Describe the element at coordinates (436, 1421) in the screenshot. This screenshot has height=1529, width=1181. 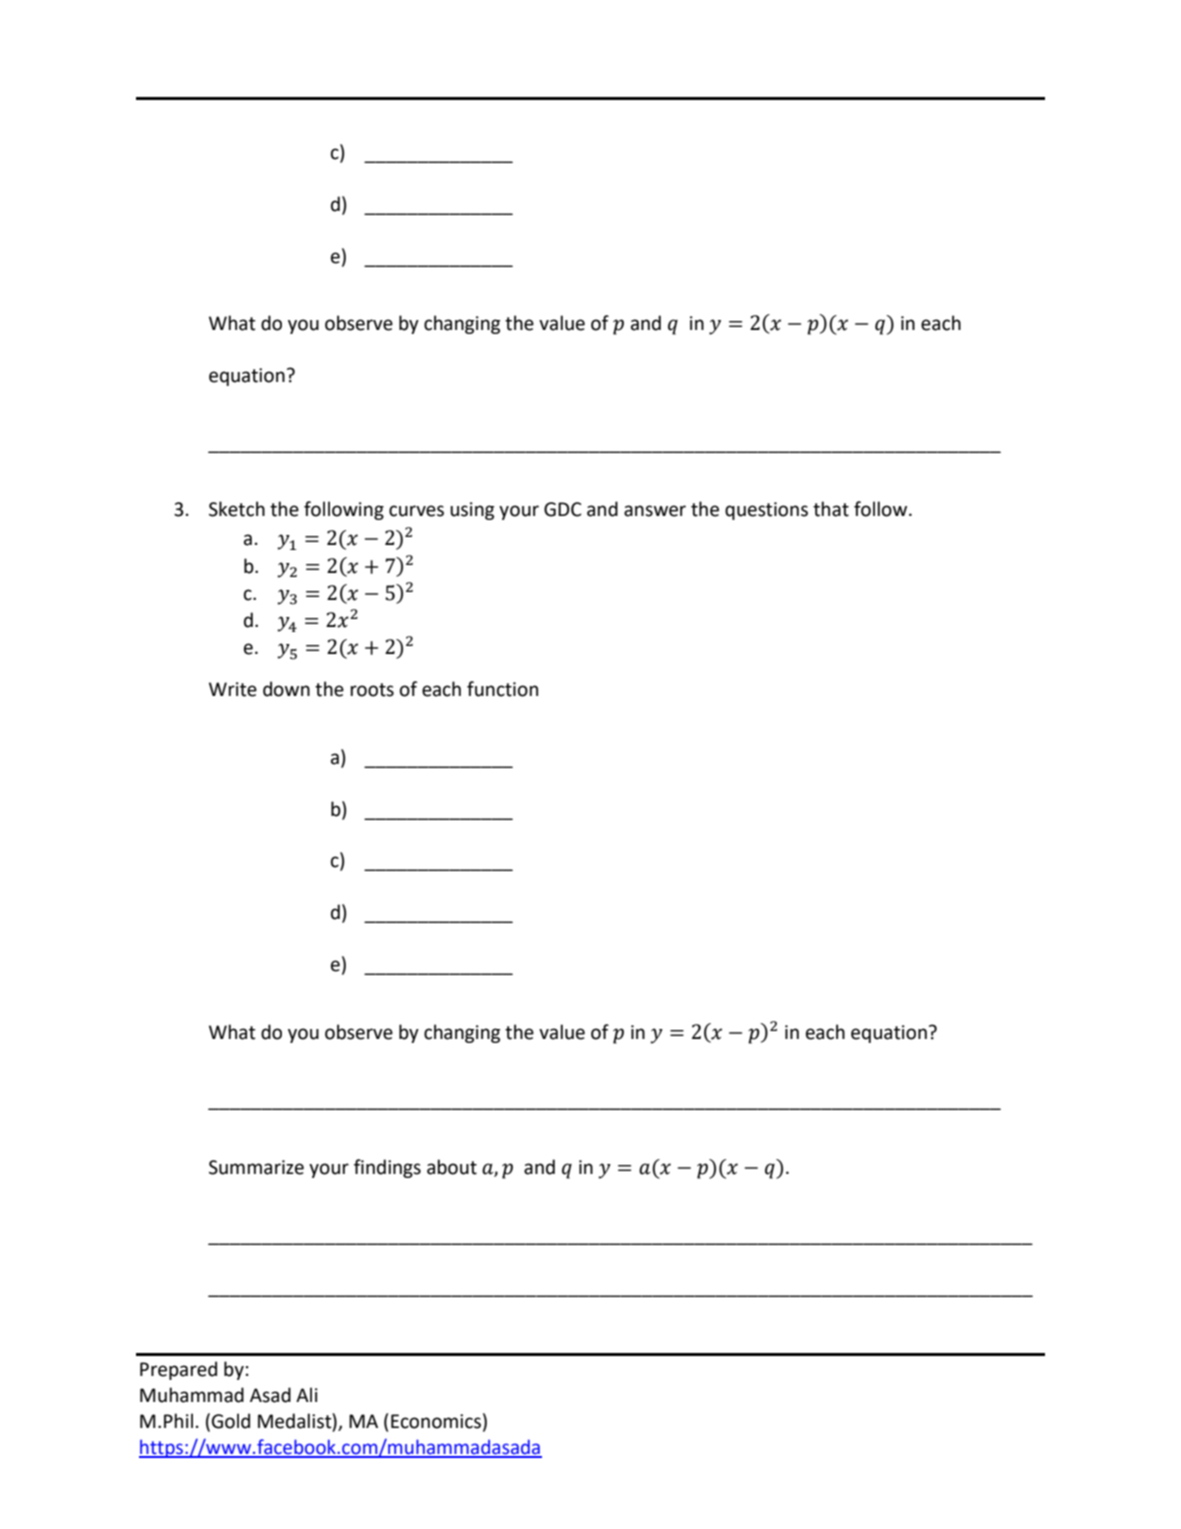
I see `Economics` at that location.
